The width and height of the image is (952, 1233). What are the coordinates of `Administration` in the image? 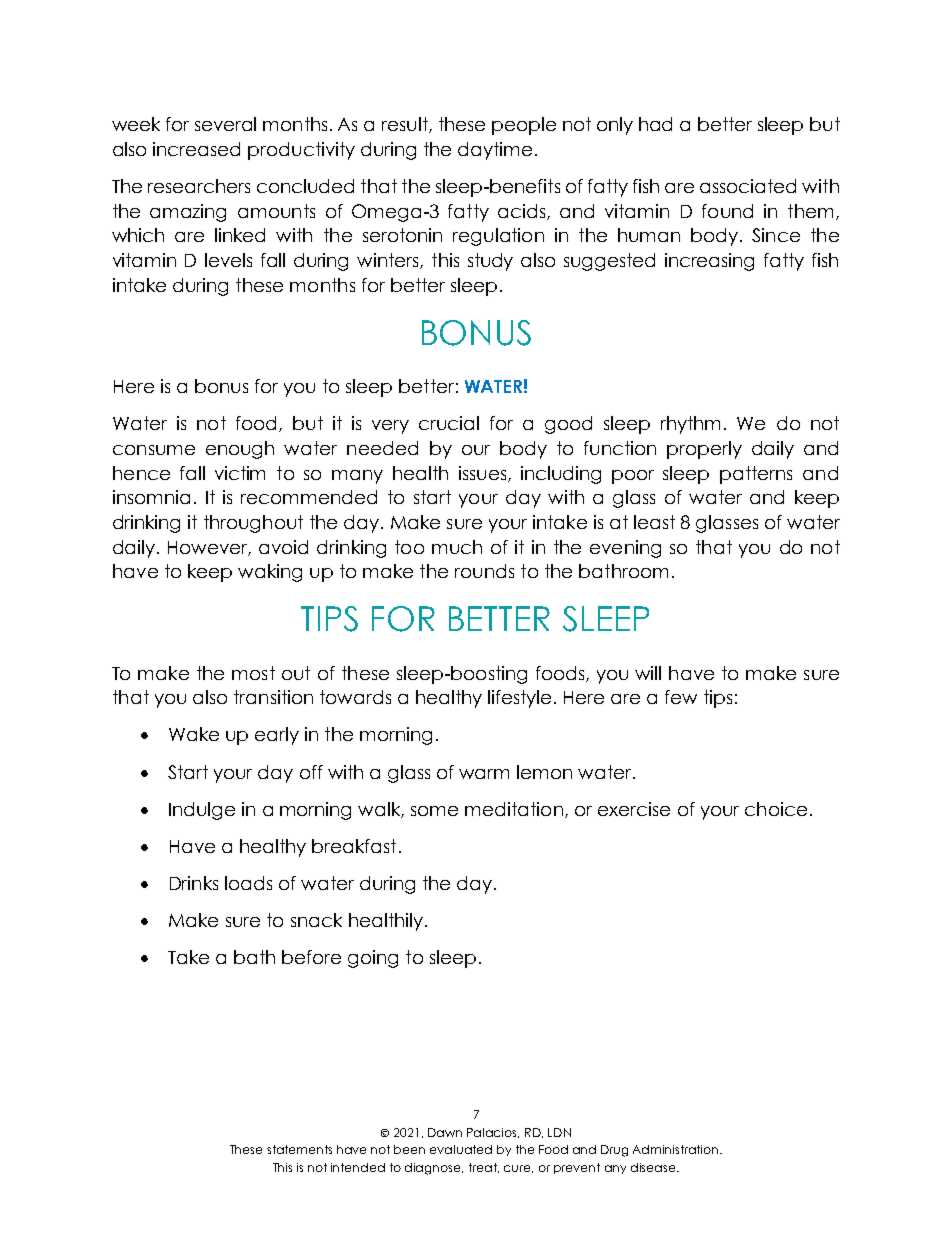 It's located at (675, 1149).
